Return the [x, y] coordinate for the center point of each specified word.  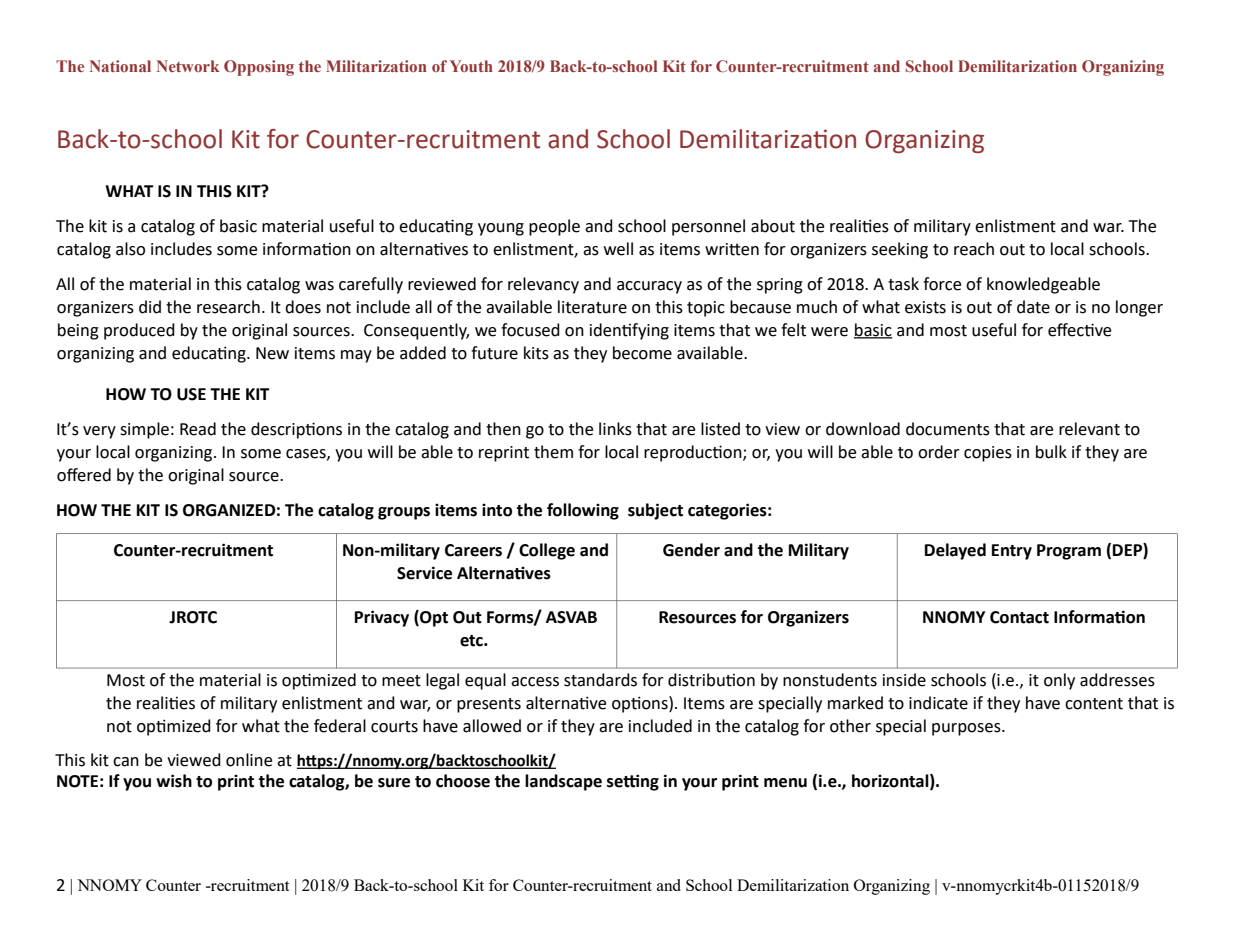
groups [404, 513]
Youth [471, 66]
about [773, 226]
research [228, 307]
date [1033, 307]
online [249, 760]
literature [592, 307]
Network [188, 66]
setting [633, 782]
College [547, 551]
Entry [1012, 552]
